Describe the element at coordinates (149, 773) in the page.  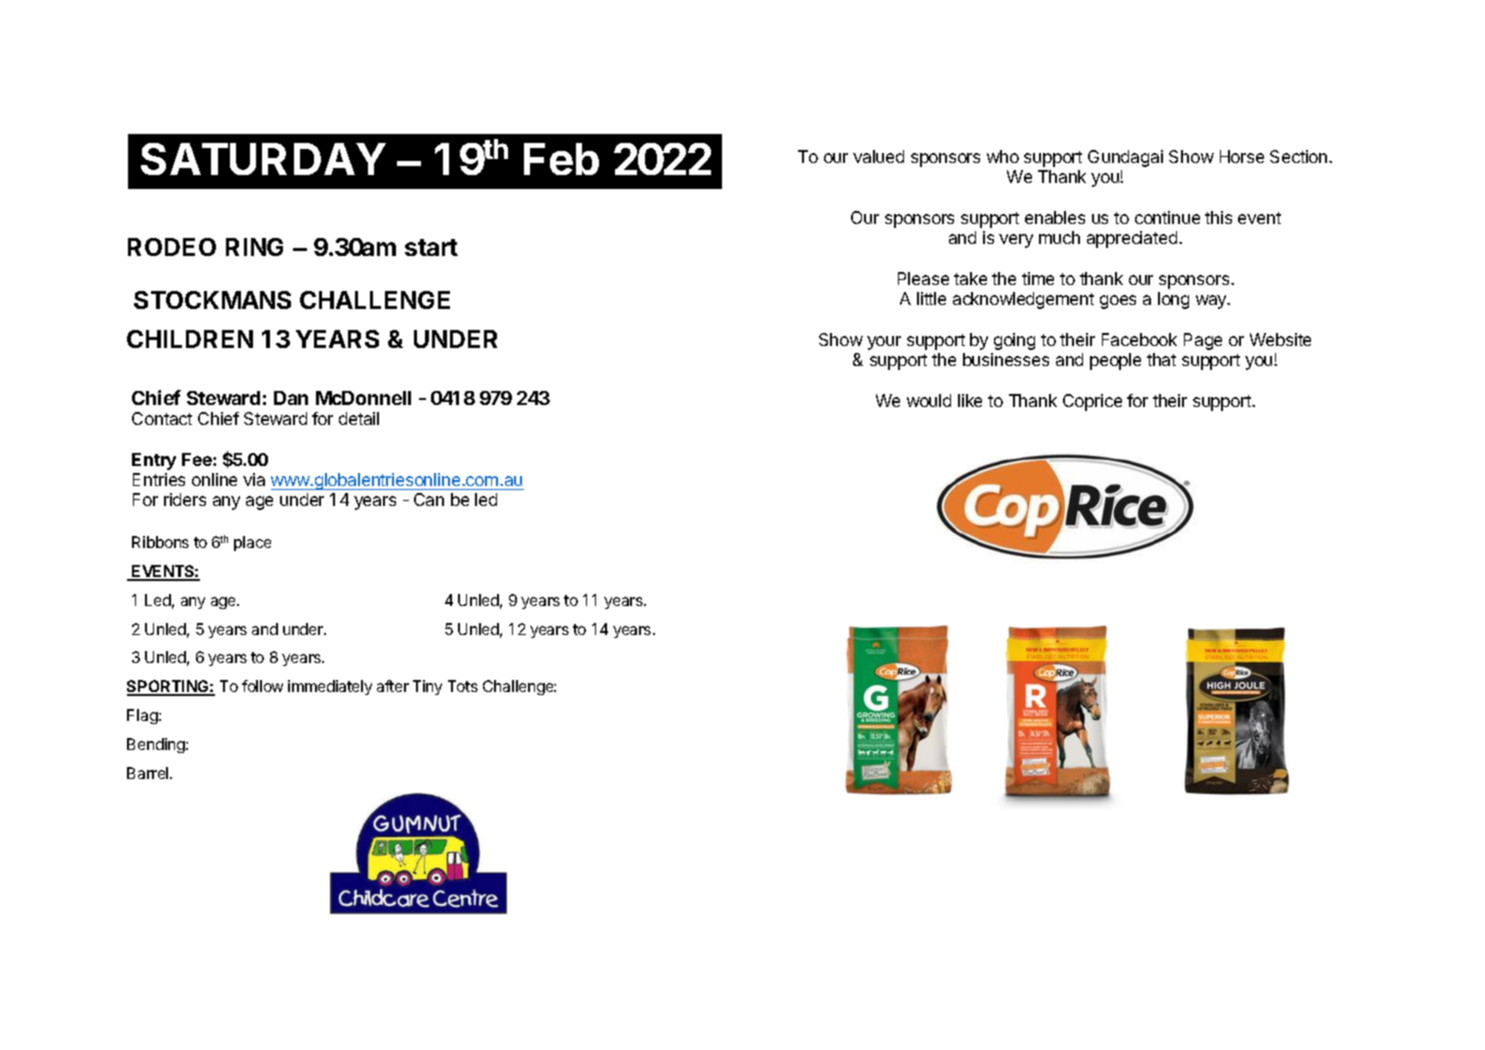
I see `Barrel` at that location.
